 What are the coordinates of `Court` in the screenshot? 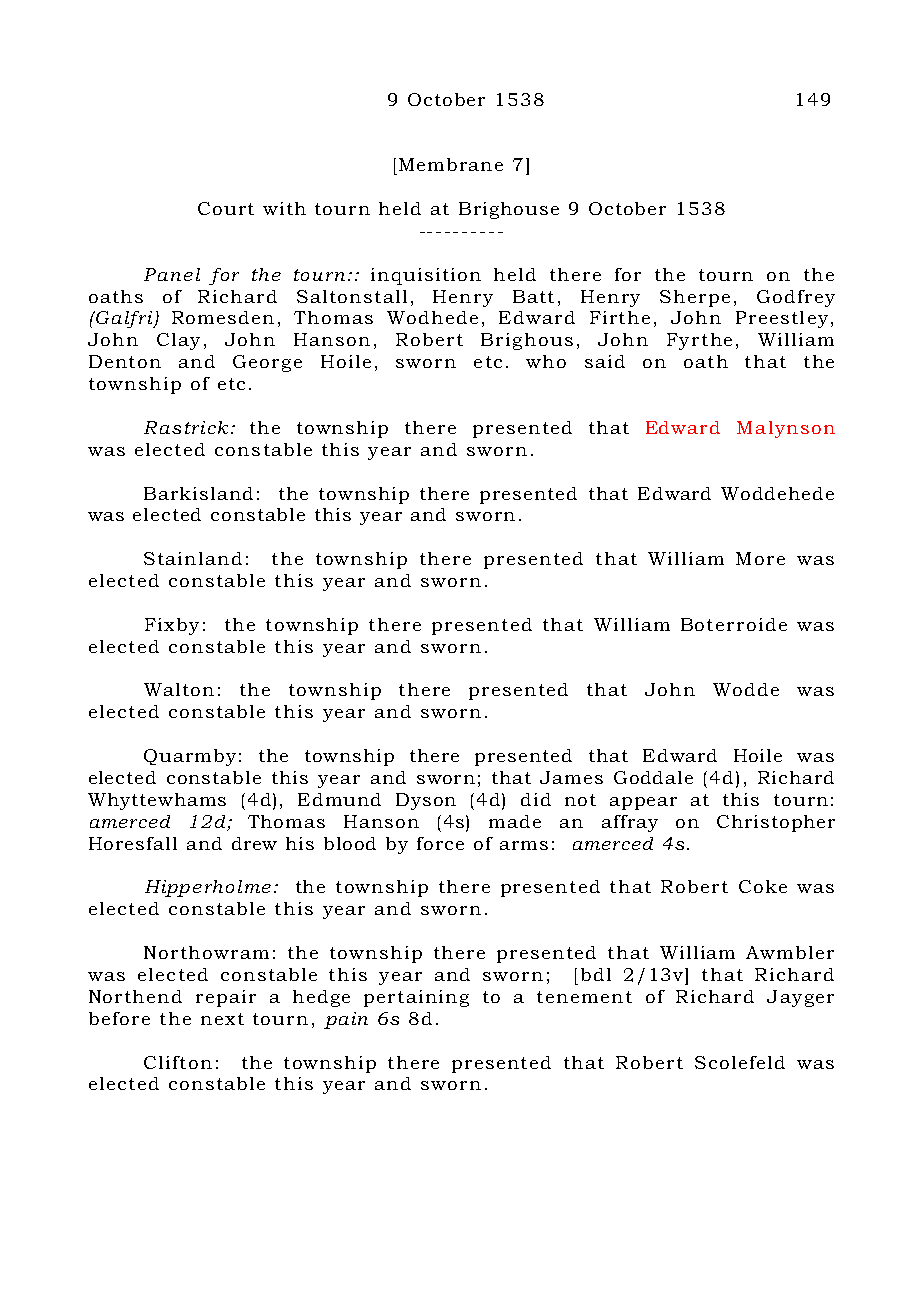 It's located at (226, 208).
